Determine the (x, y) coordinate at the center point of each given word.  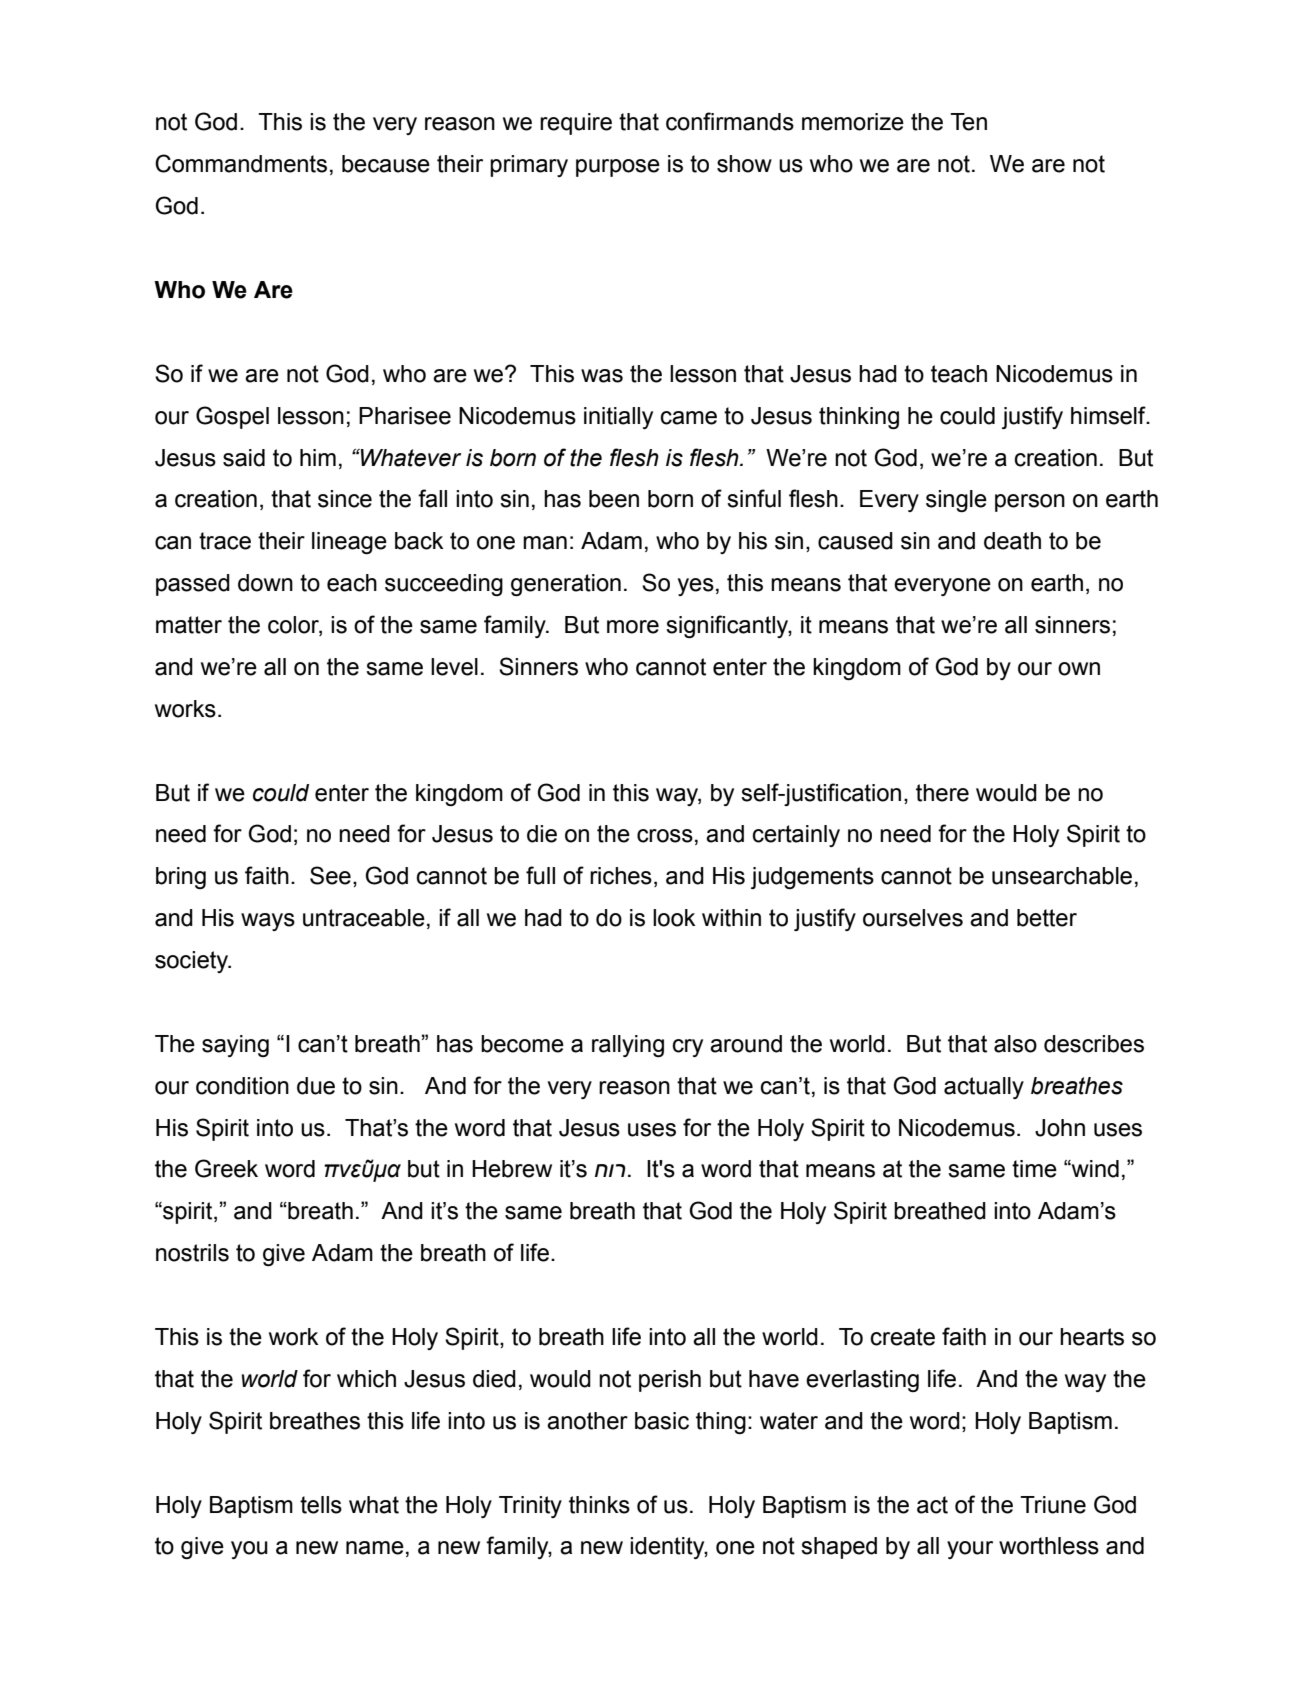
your (970, 1550)
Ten (968, 122)
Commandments (241, 163)
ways (268, 922)
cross (665, 836)
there (942, 793)
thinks (599, 1505)
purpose (618, 168)
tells (321, 1505)
